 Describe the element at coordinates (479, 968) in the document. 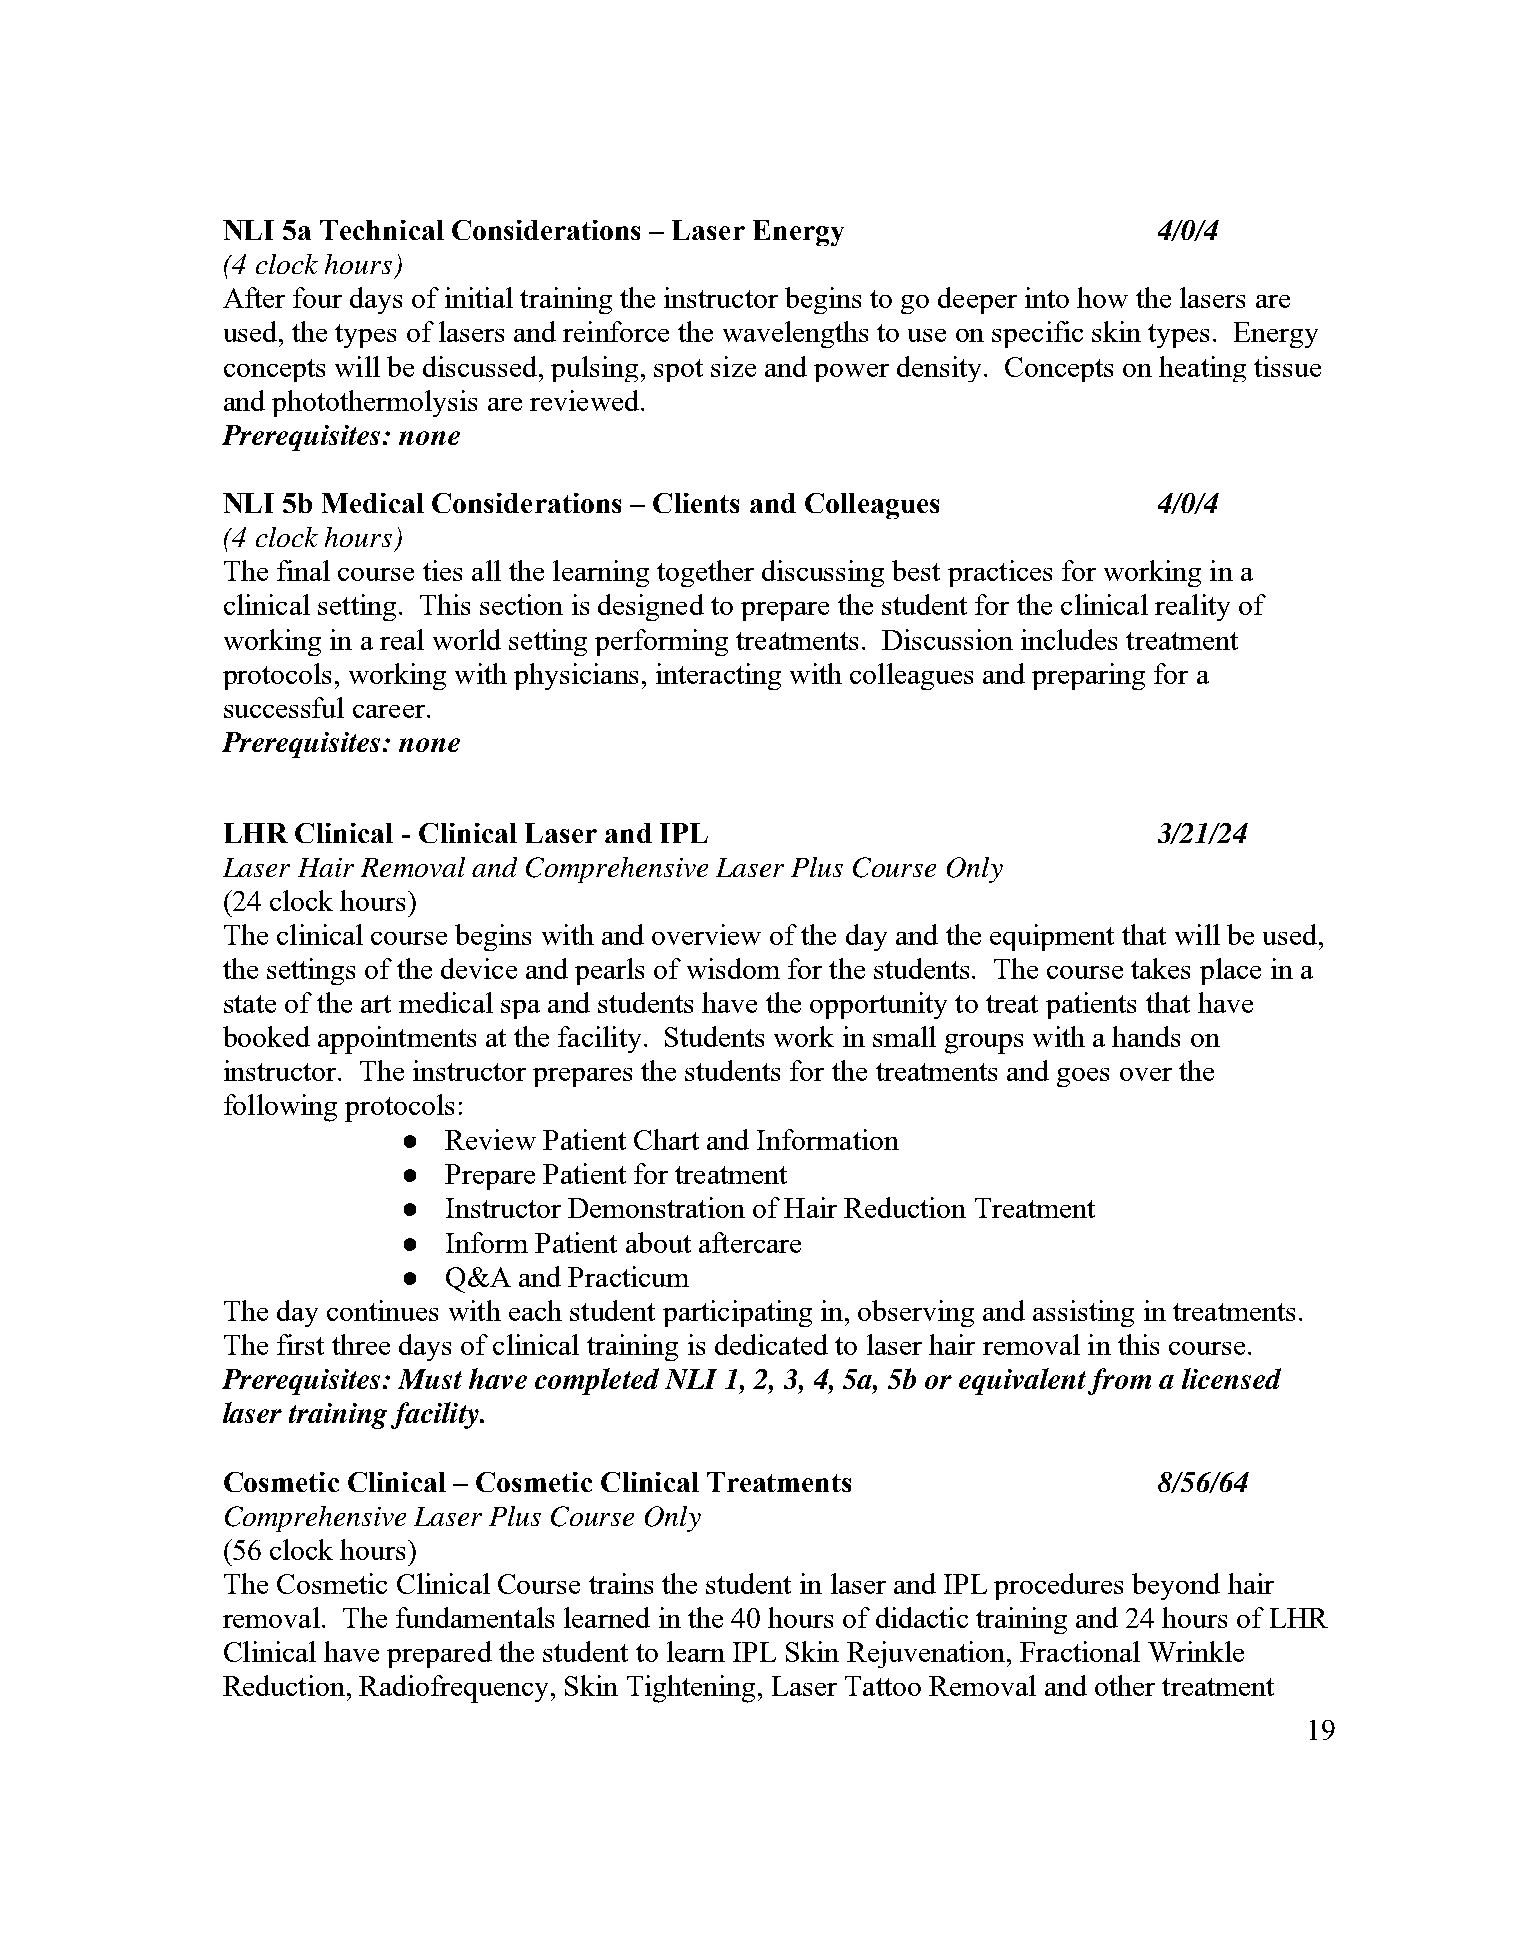

I see `device` at that location.
